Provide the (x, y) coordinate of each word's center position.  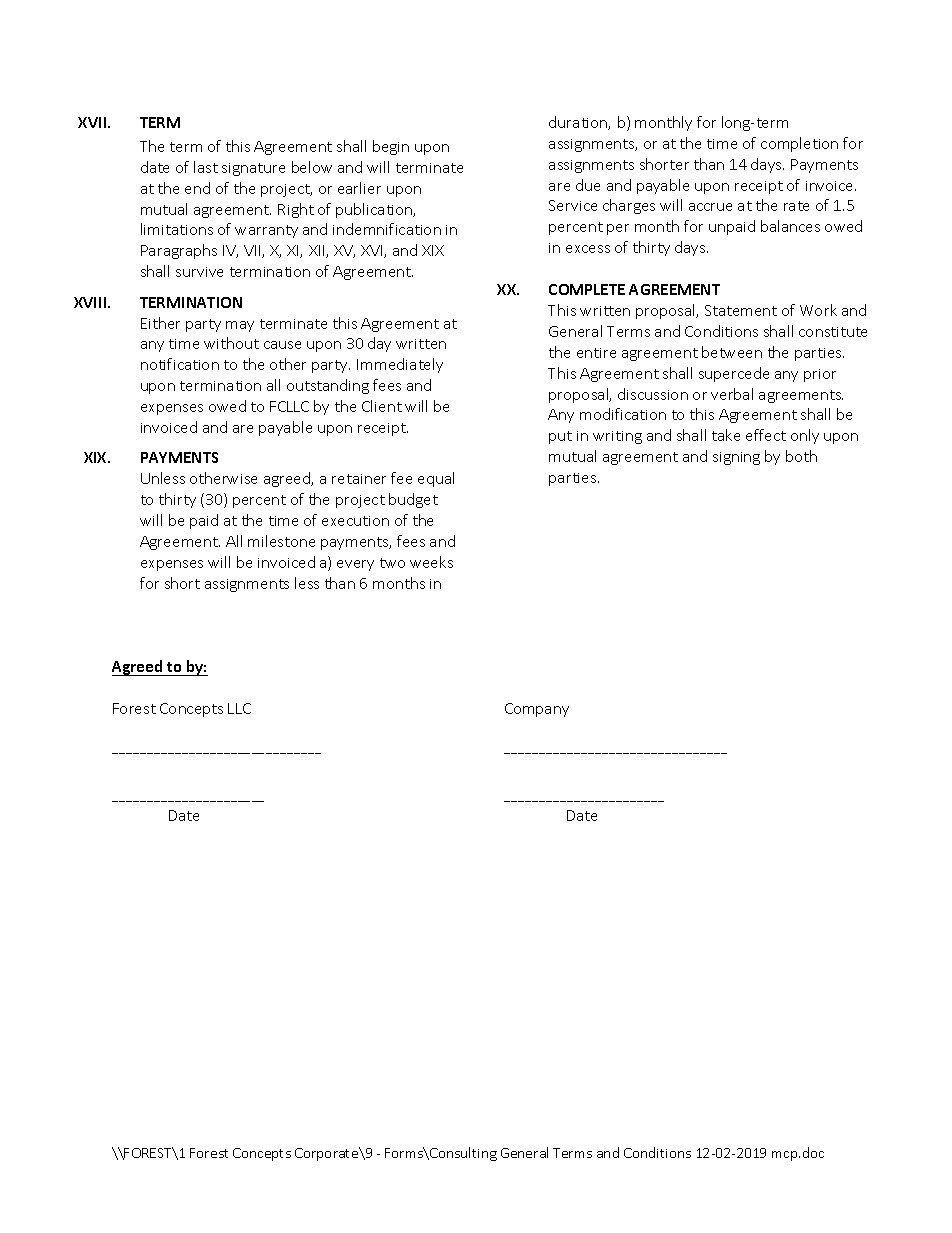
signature (253, 169)
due (588, 185)
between (732, 352)
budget (413, 500)
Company (537, 710)
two (392, 563)
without (231, 343)
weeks (431, 562)
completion (799, 144)
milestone (281, 541)
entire (596, 353)
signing (736, 458)
